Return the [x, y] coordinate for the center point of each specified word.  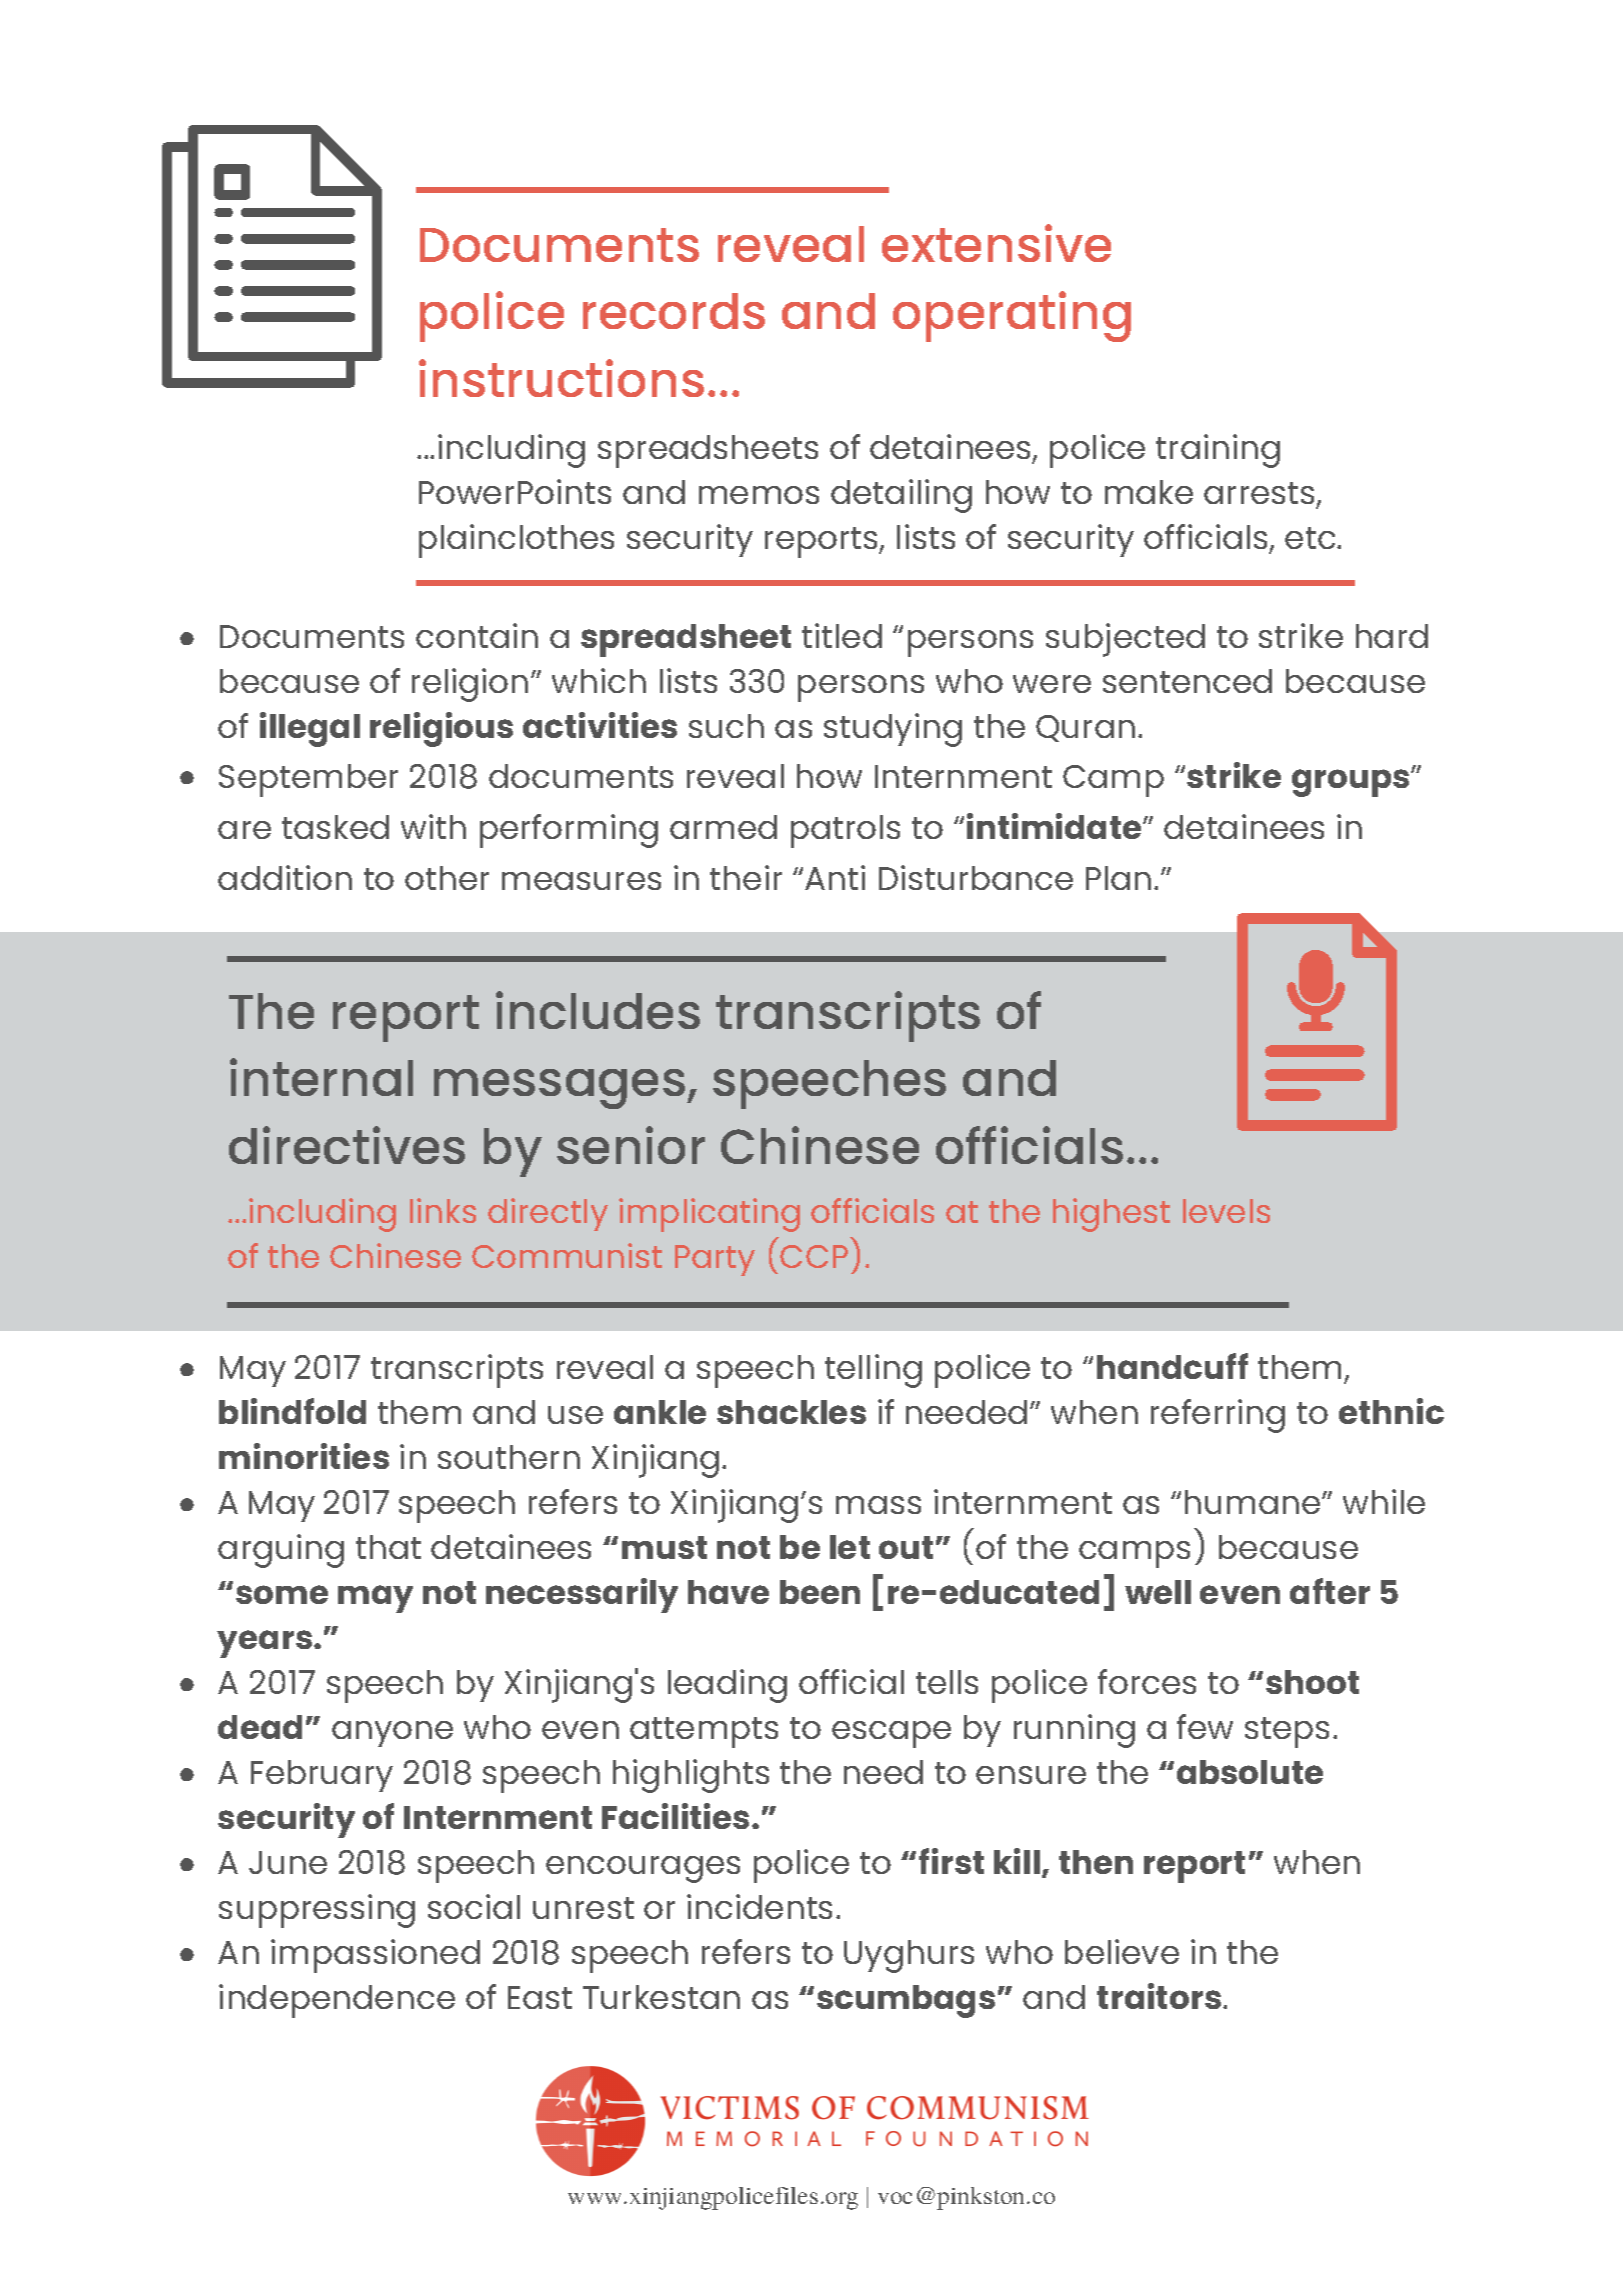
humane [1254, 1502]
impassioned [375, 1956]
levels [1226, 1211]
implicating [709, 1215]
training [1218, 451]
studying [893, 730]
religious [441, 729]
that [388, 1547]
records [674, 311]
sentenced [1187, 681]
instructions [561, 378]
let [850, 1547]
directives [347, 1145]
